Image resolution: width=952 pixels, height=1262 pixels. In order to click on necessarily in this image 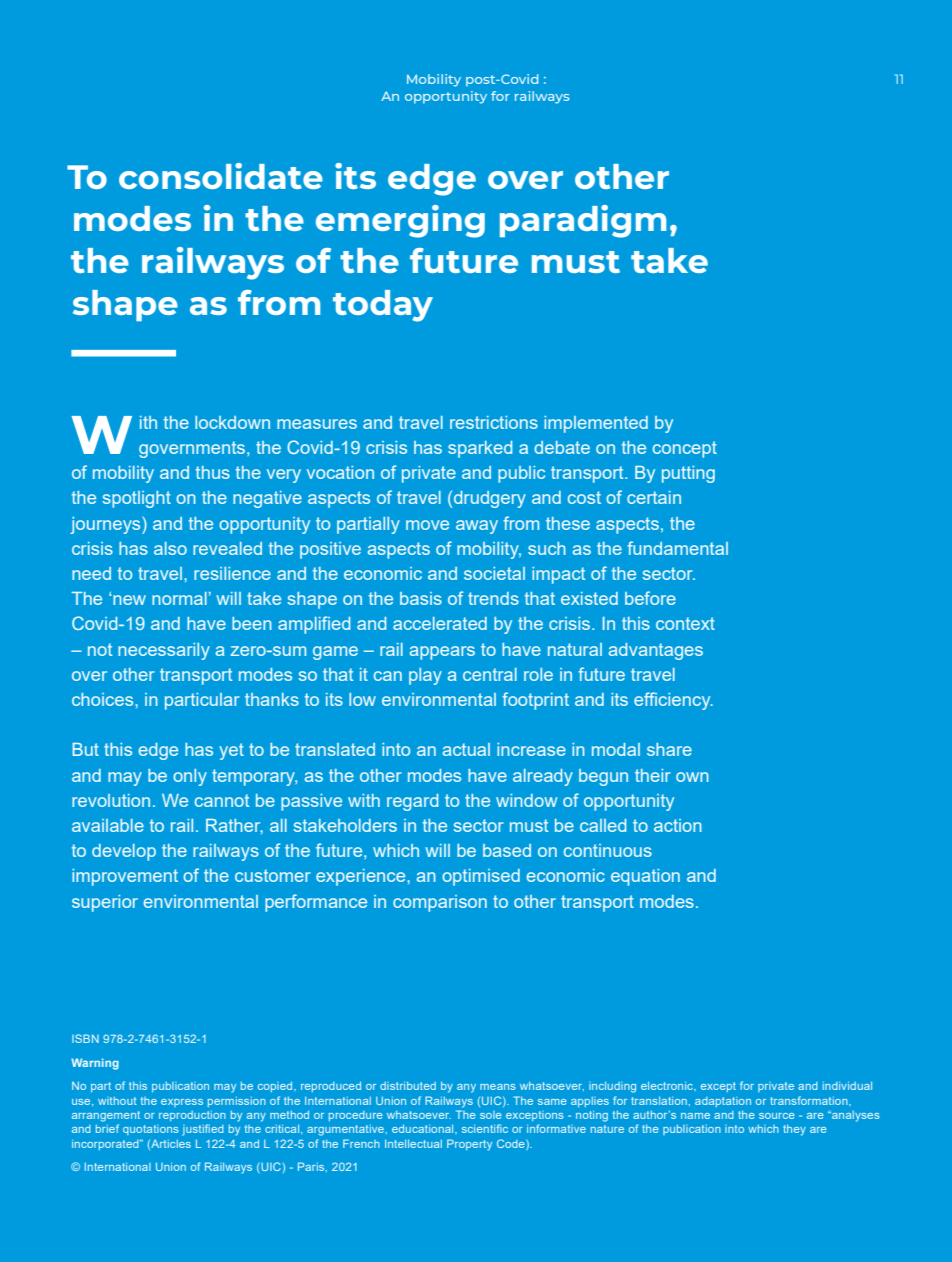, I will do `click(164, 651)`.
